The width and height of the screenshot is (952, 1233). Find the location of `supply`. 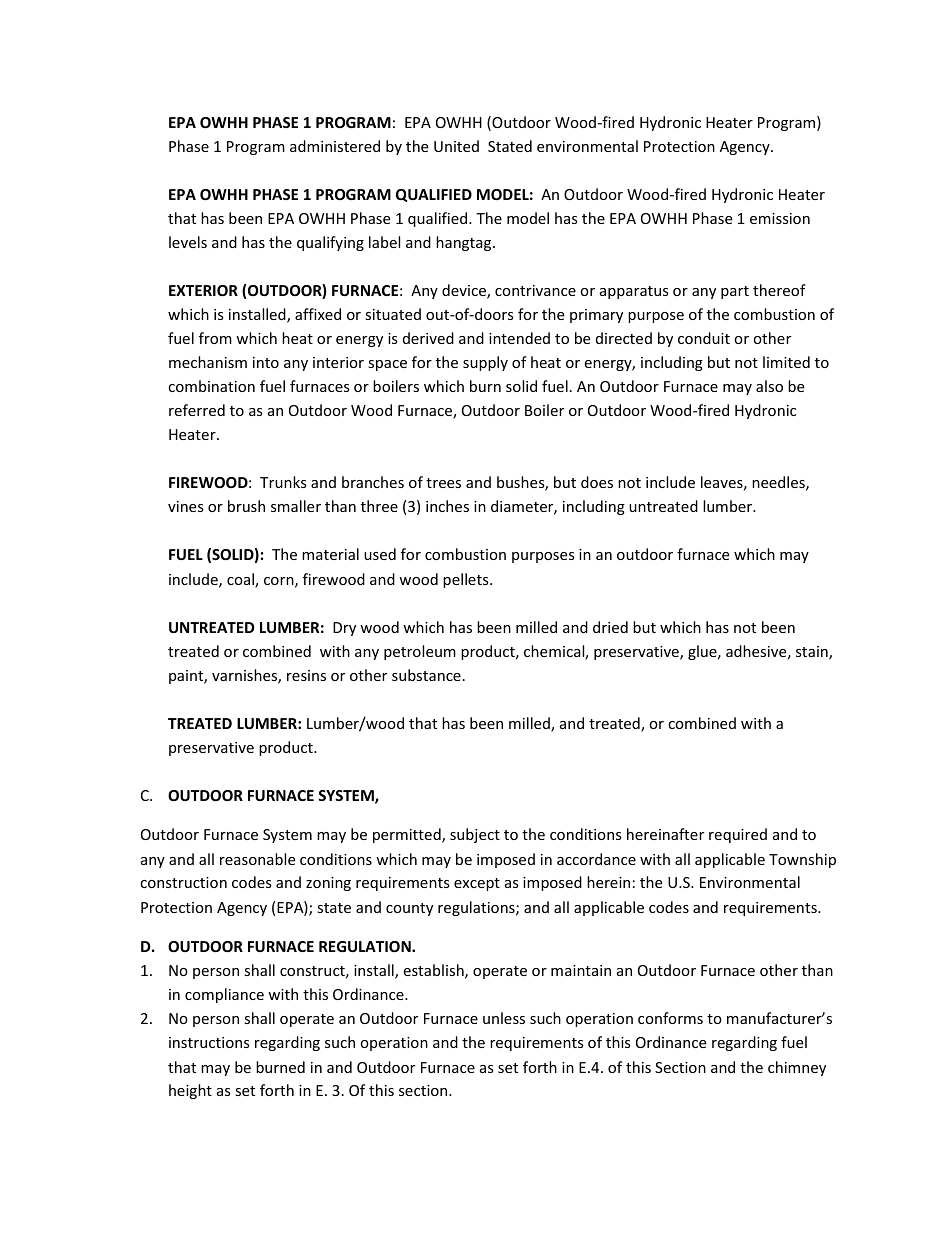

supply is located at coordinates (485, 363).
